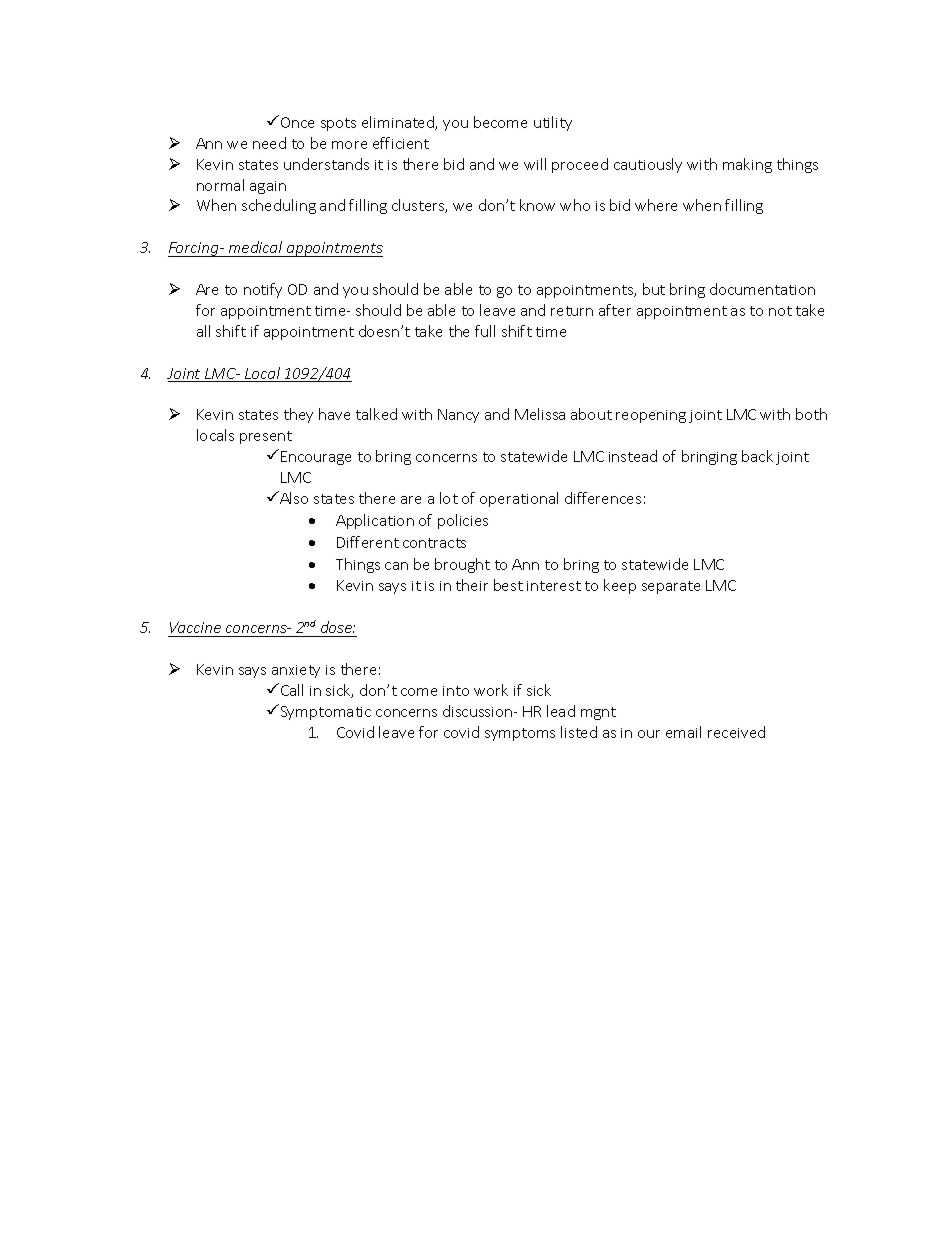 The width and height of the document is (952, 1233). I want to click on will, so click(535, 164).
